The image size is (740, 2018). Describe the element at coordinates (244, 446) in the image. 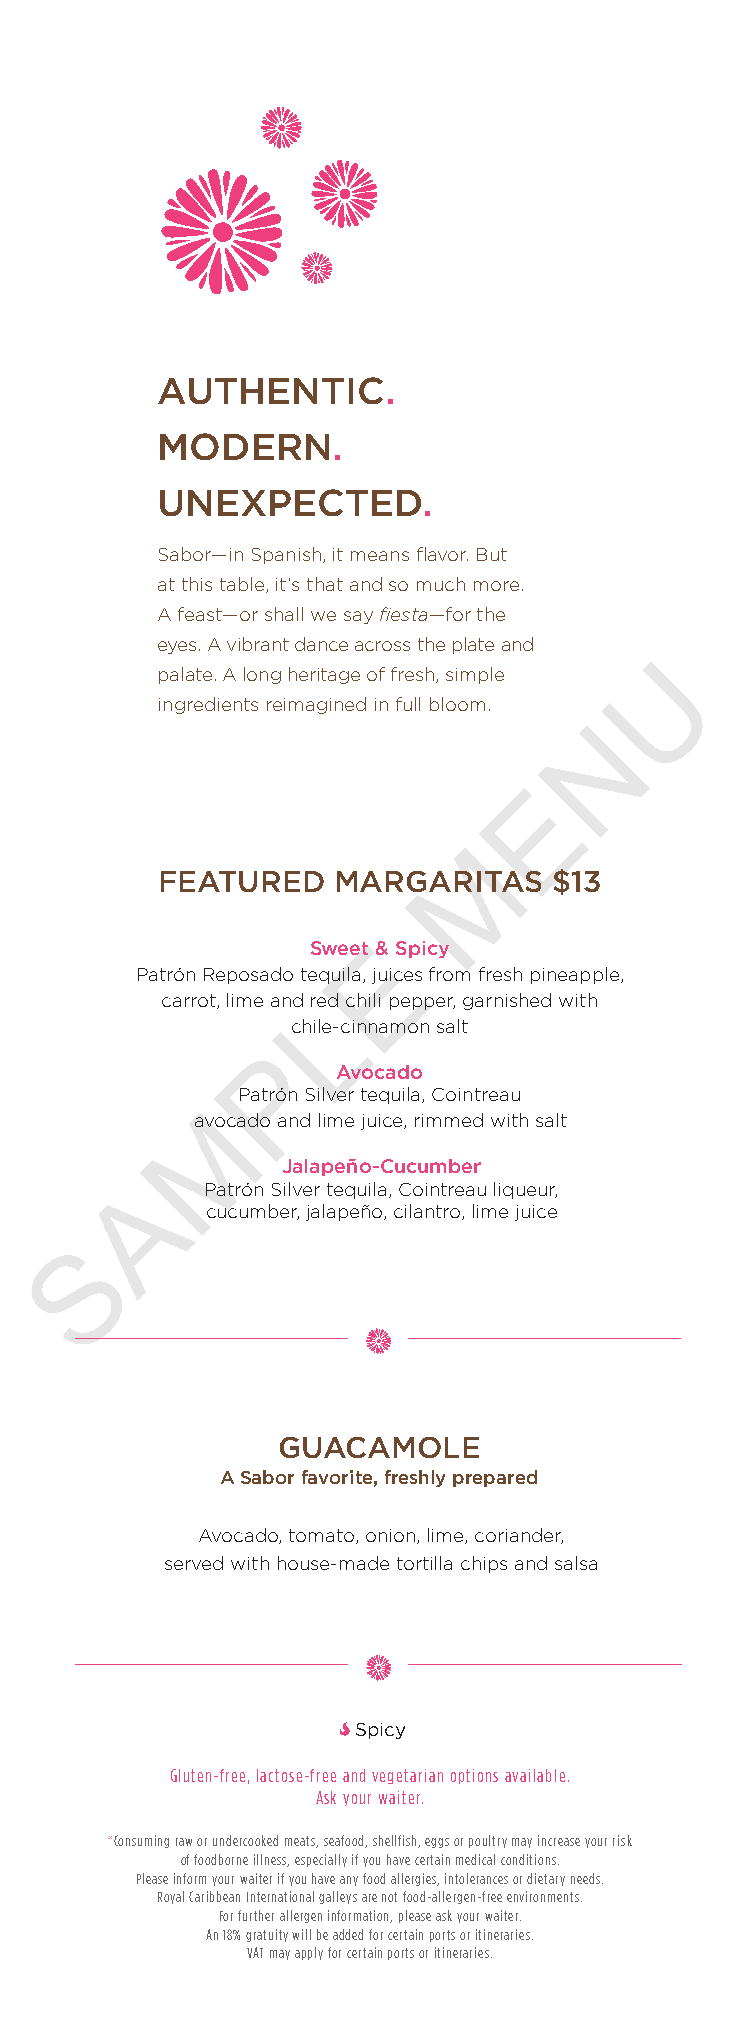

I see `MODERN` at that location.
